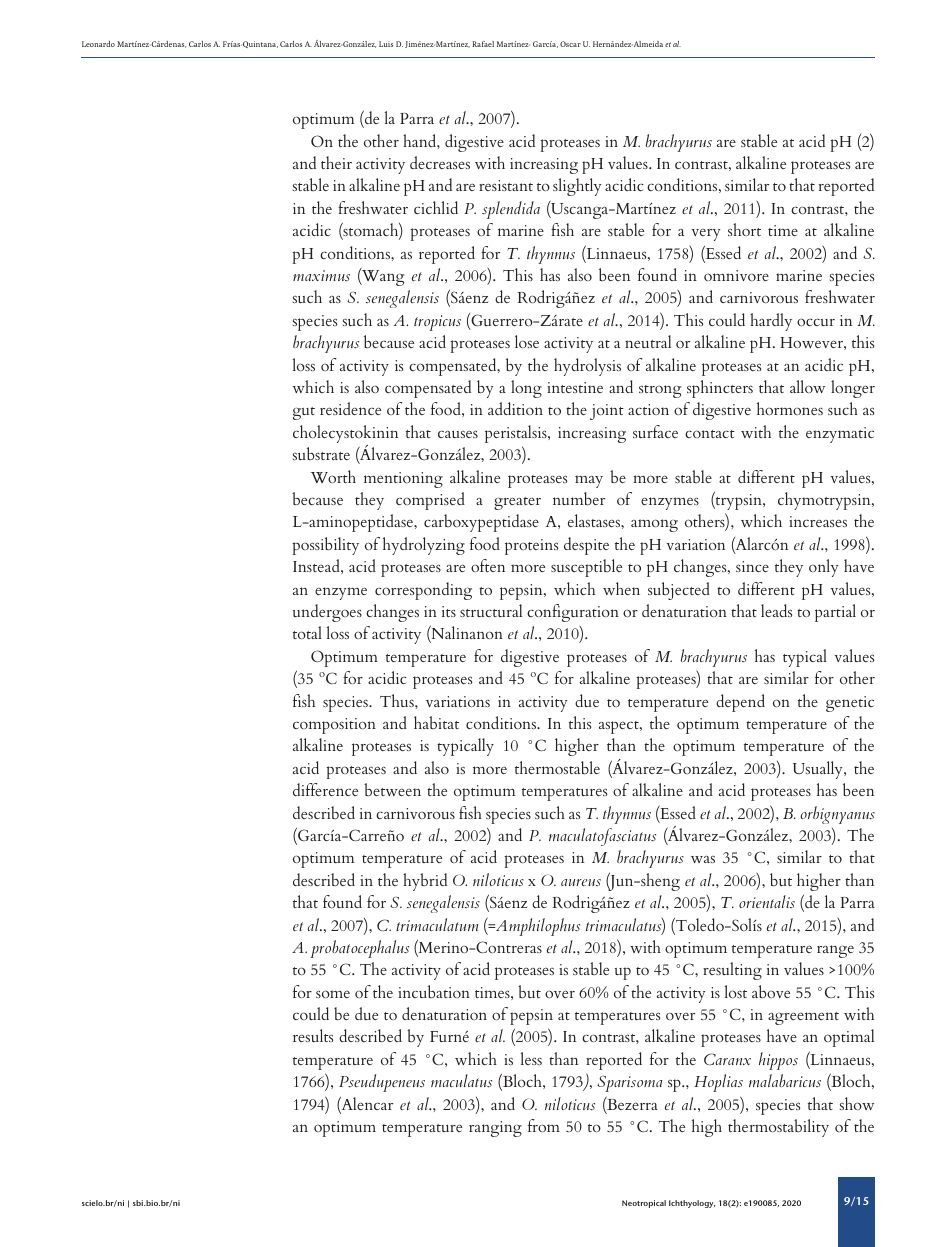 The image size is (952, 1247). What do you see at coordinates (483, 44) in the screenshot?
I see `Rafael` at bounding box center [483, 44].
